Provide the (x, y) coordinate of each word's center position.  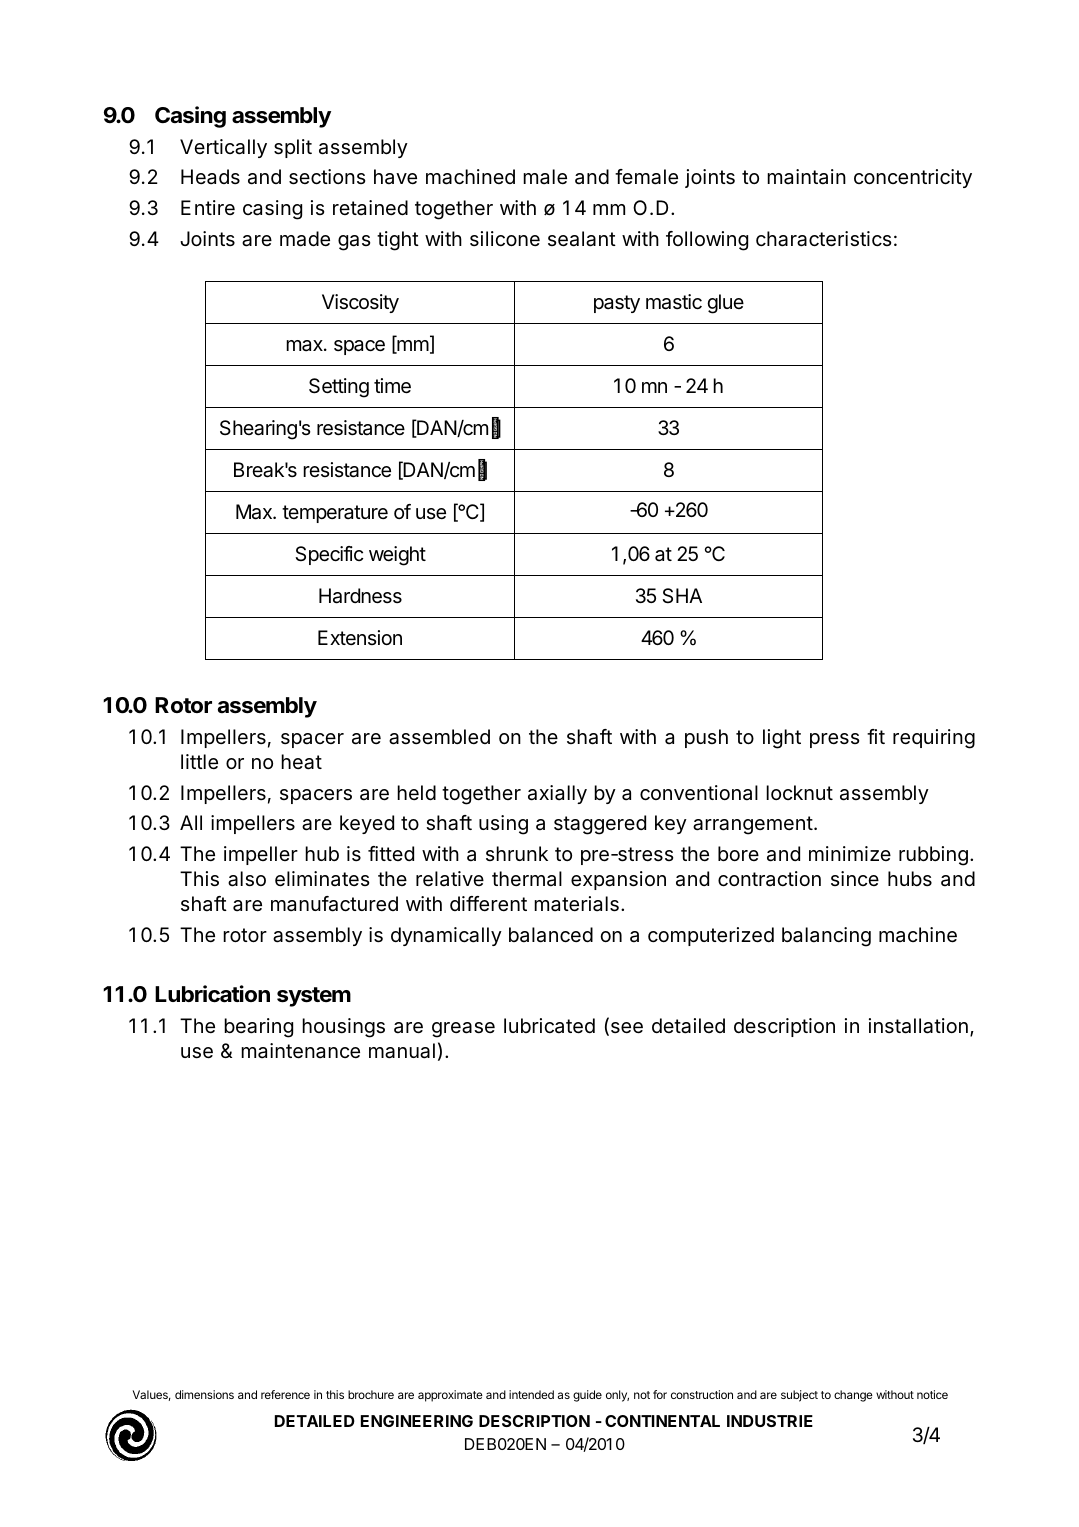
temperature (335, 514)
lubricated (549, 1026)
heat (301, 762)
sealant (582, 239)
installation (918, 1026)
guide (587, 1396)
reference (285, 1394)
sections (327, 177)
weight (397, 556)
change (853, 1396)
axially (557, 794)
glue (725, 304)
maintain (806, 177)
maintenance (300, 1051)
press (834, 740)
